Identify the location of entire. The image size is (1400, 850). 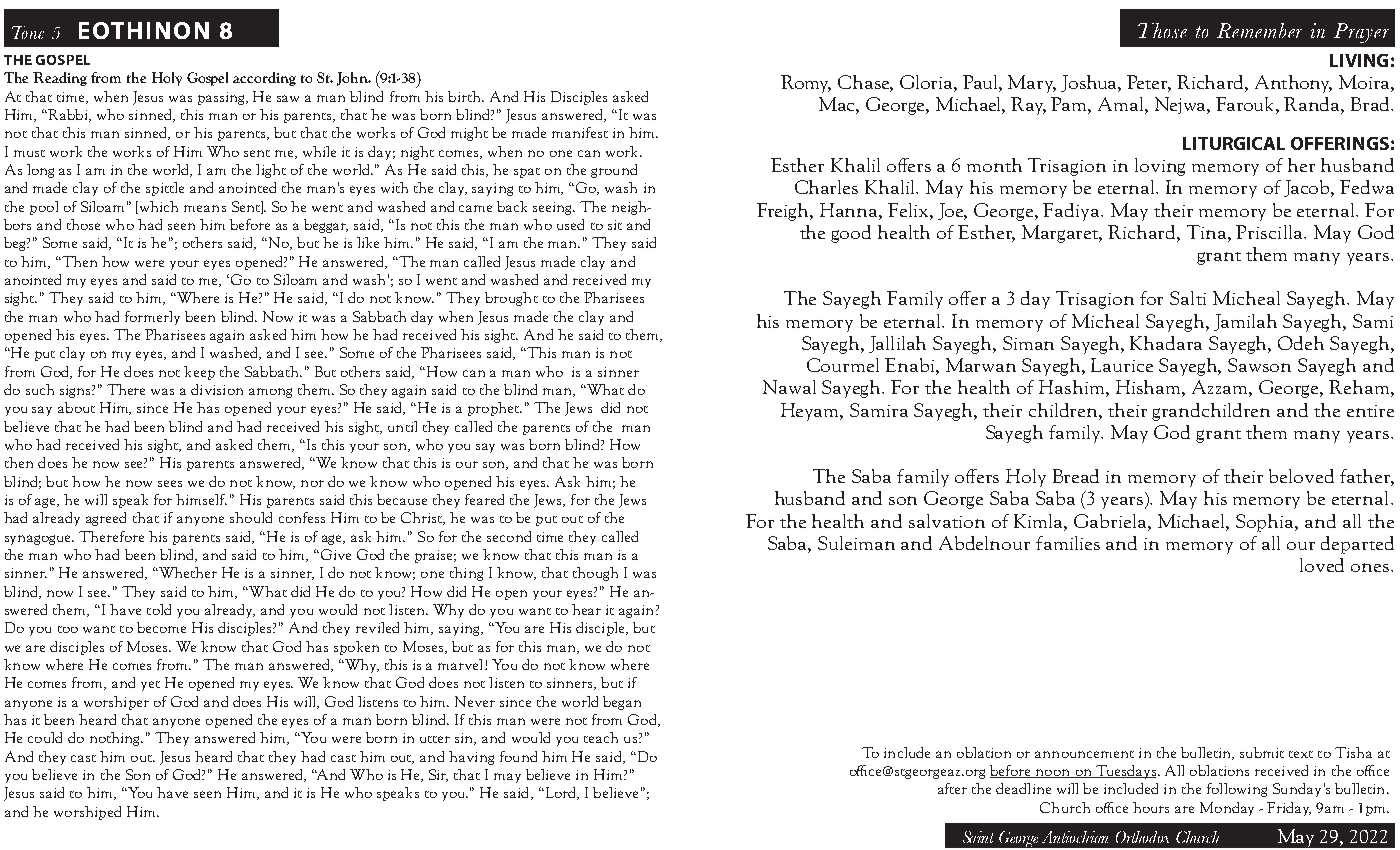
(1370, 411).
